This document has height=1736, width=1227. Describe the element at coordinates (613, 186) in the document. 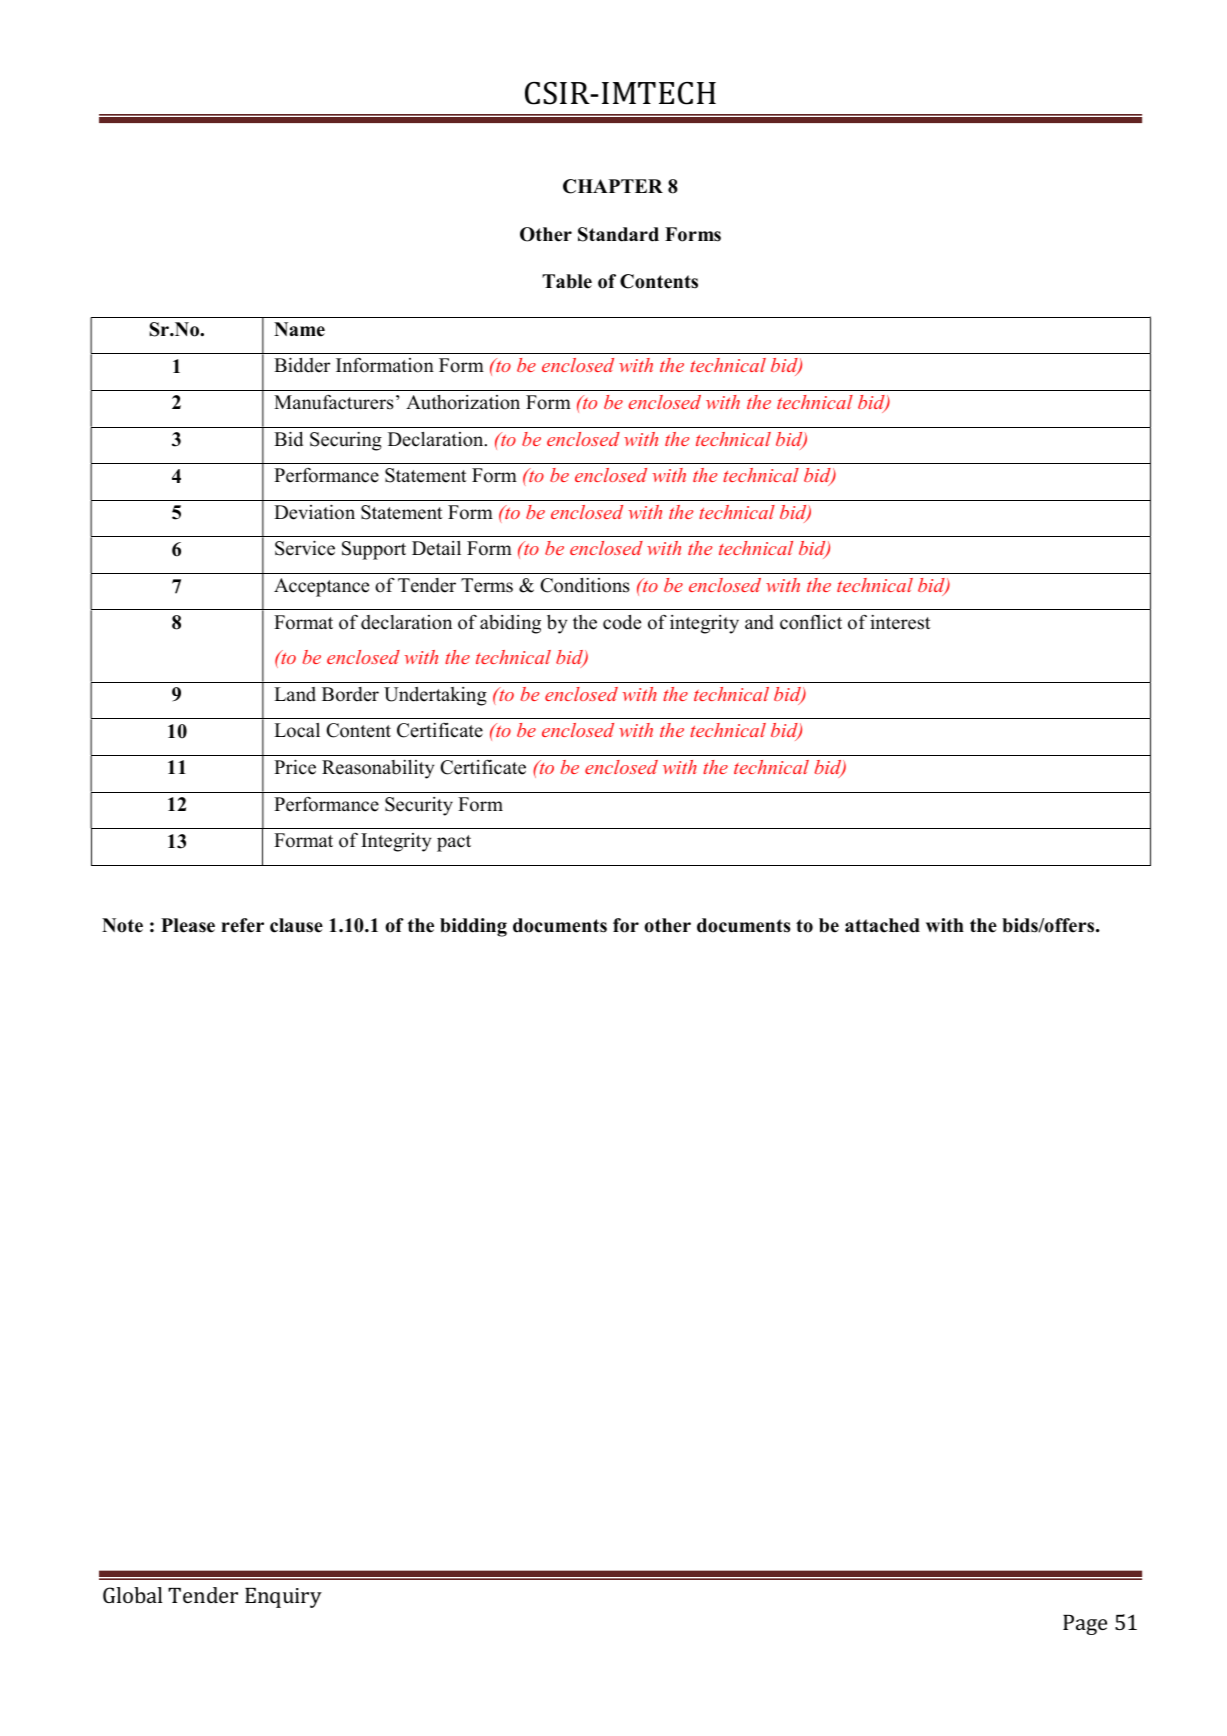

I see `CHAPTER` at that location.
